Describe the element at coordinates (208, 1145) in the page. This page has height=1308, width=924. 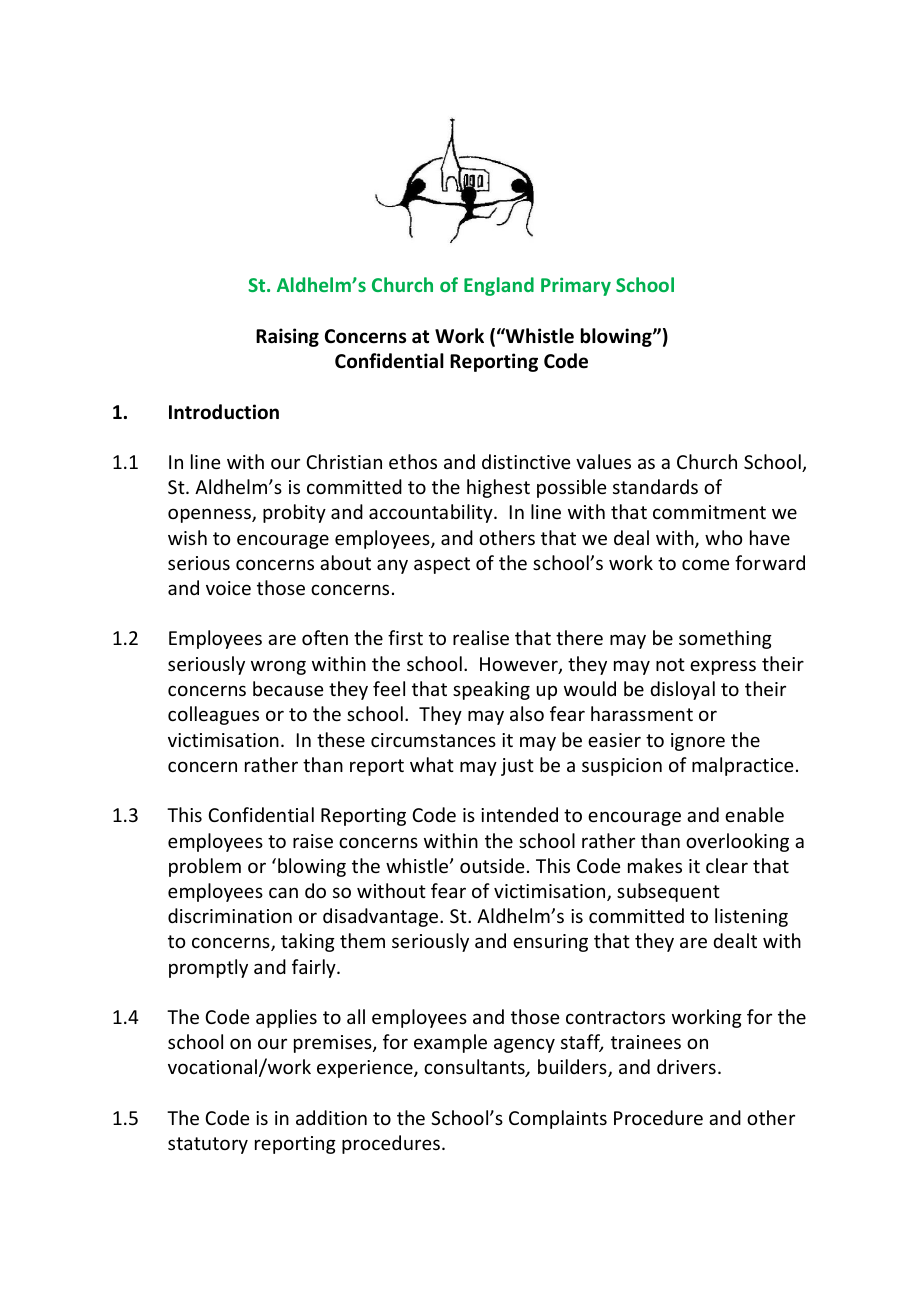
I see `statutory` at that location.
